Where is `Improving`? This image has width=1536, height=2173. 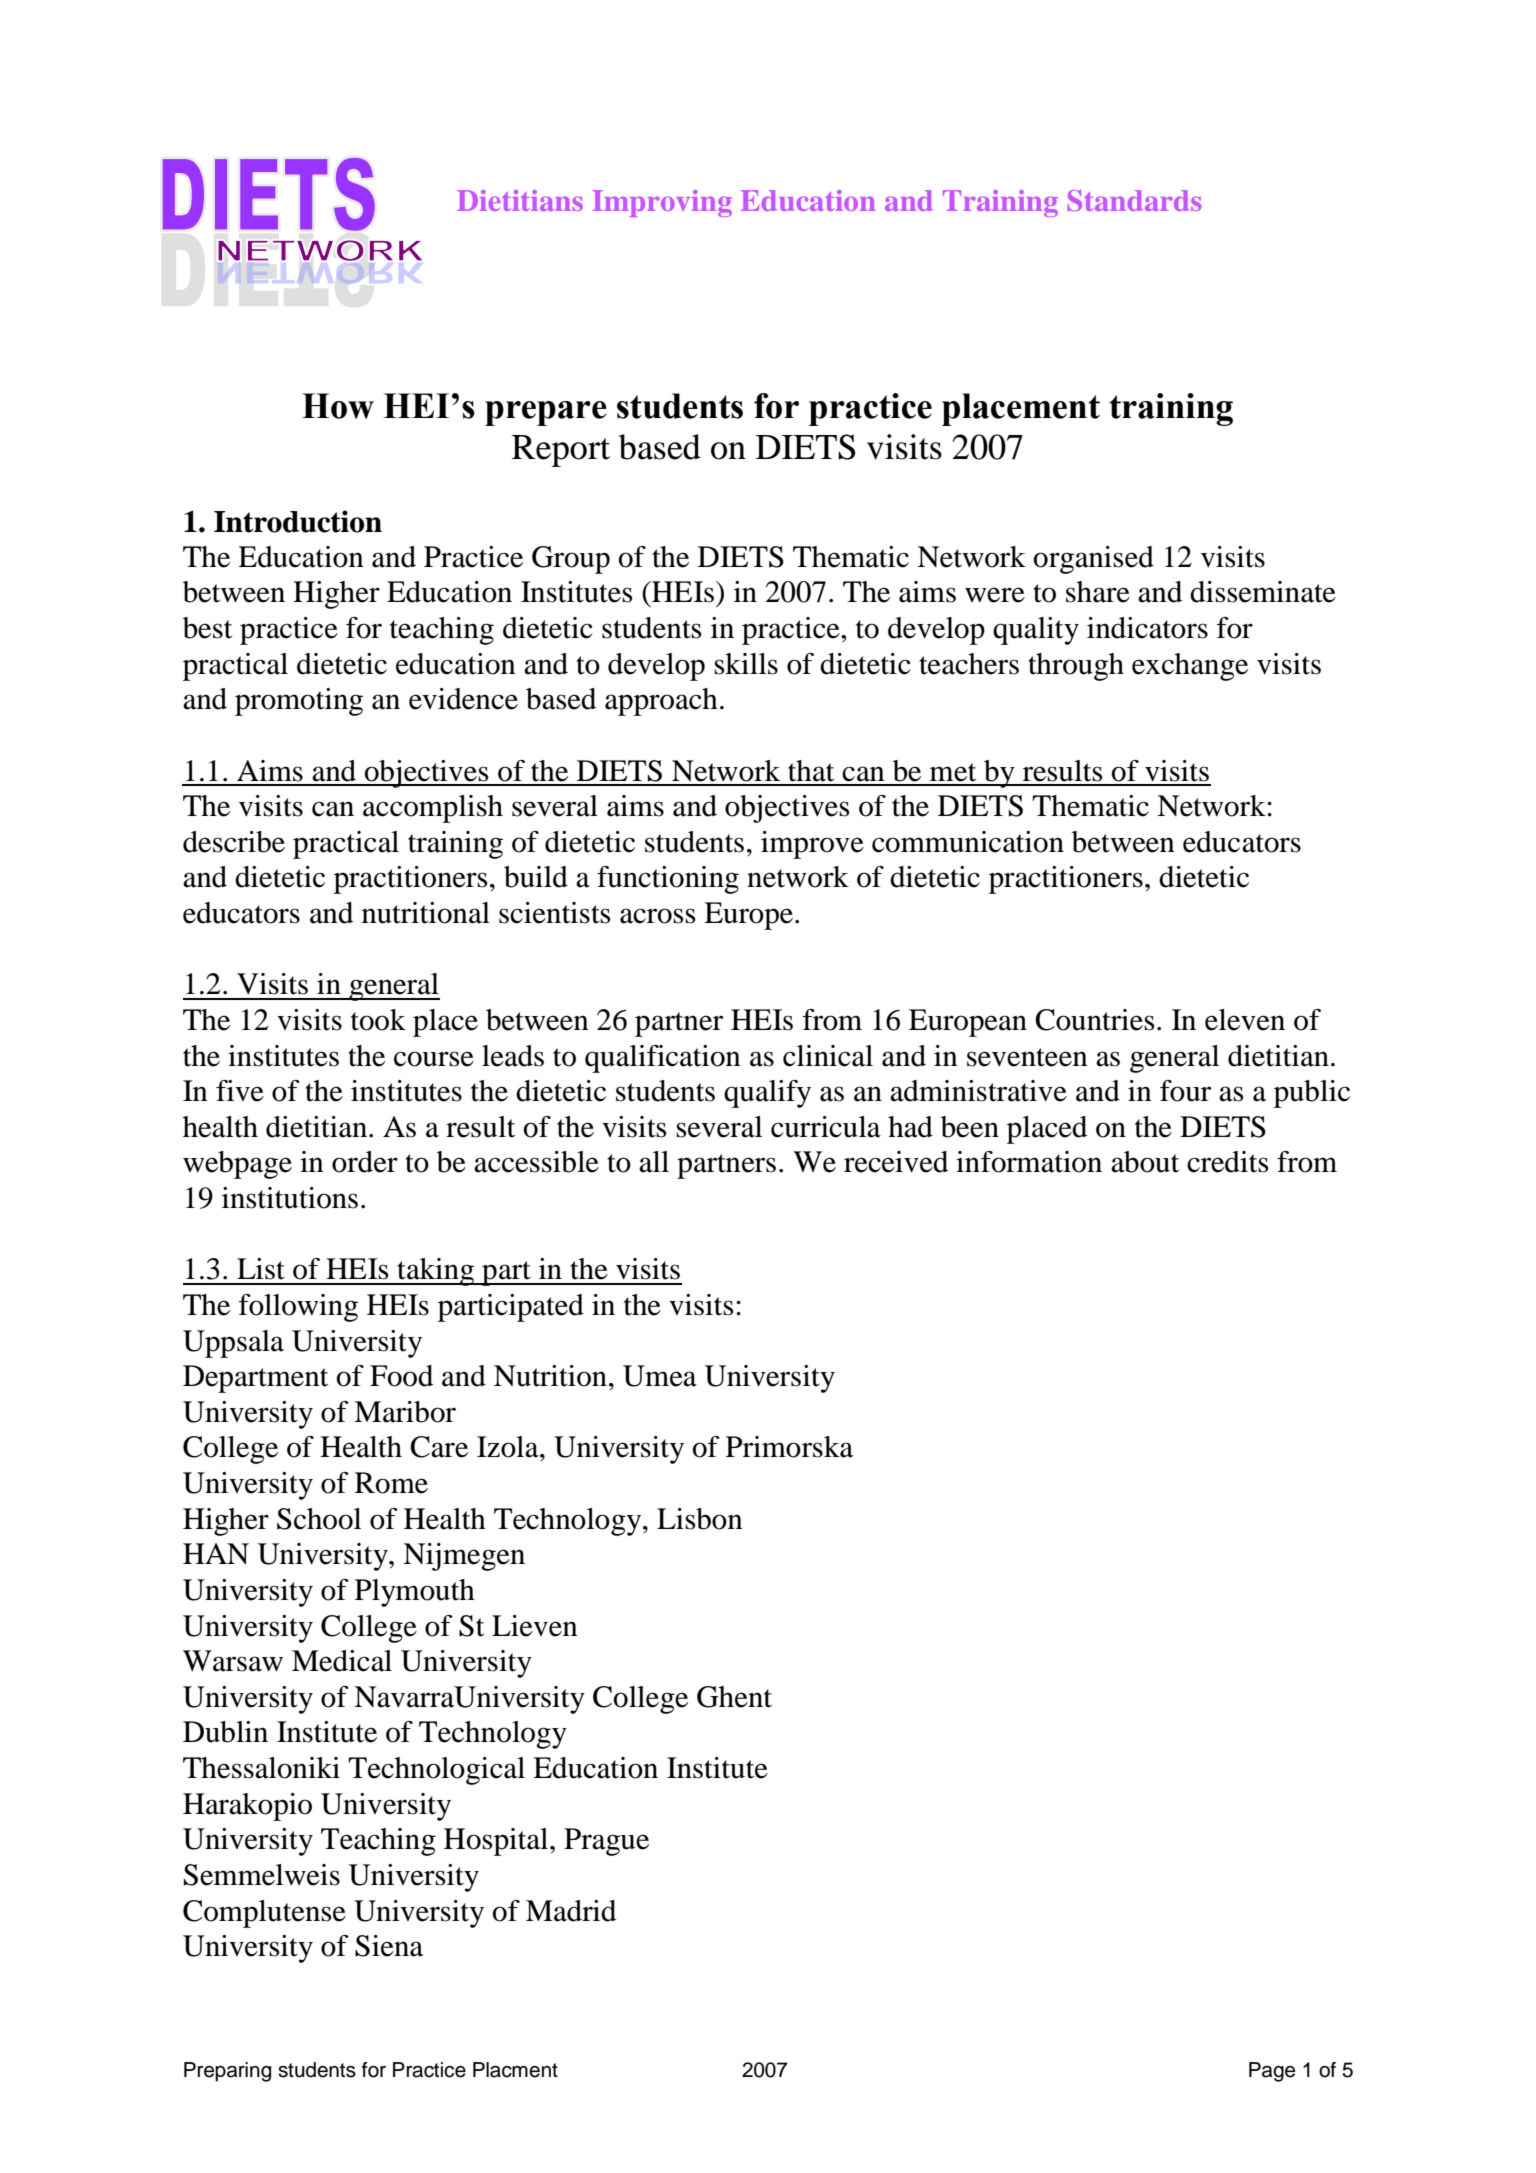
Improving is located at coordinates (662, 203).
